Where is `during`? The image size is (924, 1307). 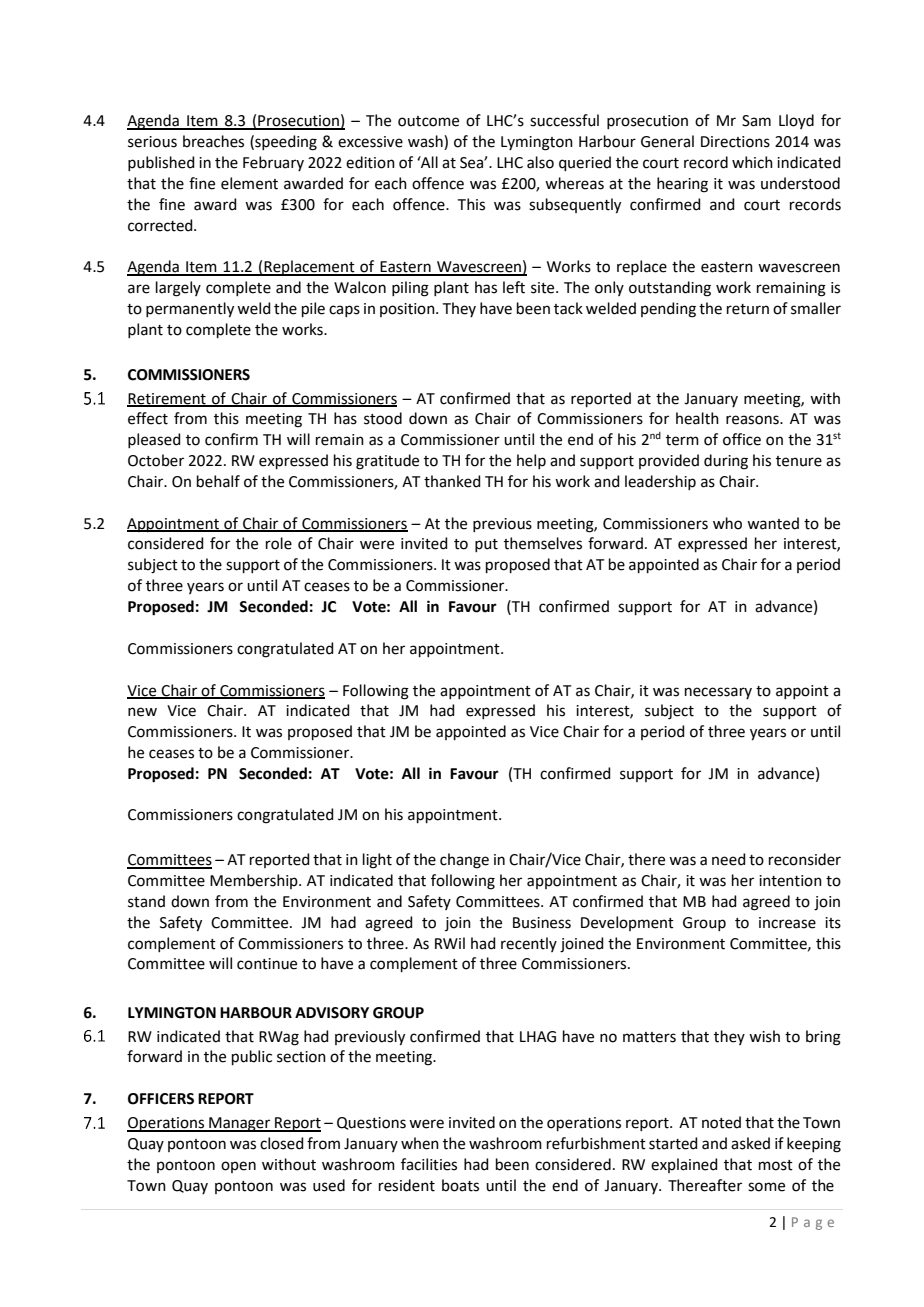 during is located at coordinates (726, 462).
